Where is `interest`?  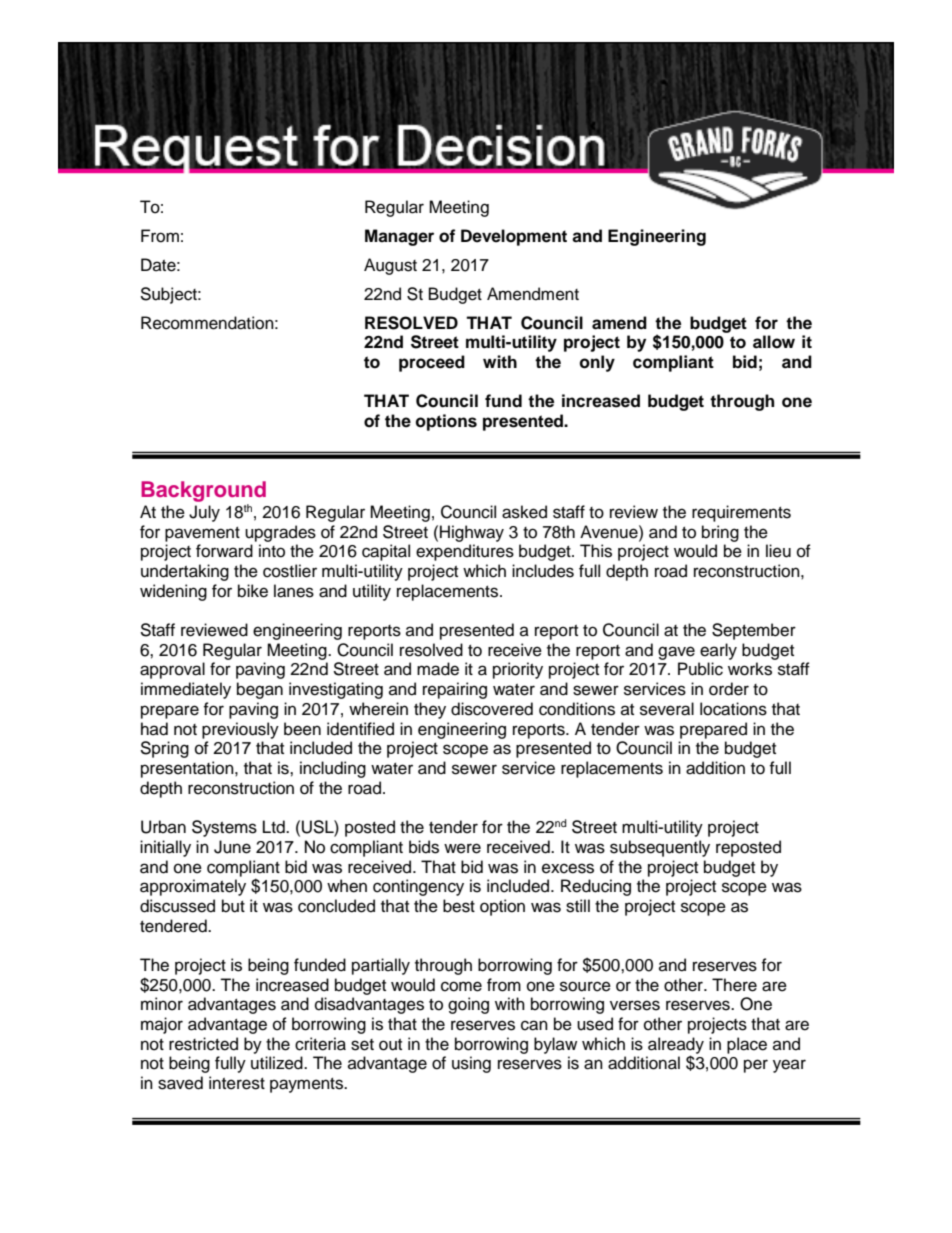
interest is located at coordinates (237, 1083).
